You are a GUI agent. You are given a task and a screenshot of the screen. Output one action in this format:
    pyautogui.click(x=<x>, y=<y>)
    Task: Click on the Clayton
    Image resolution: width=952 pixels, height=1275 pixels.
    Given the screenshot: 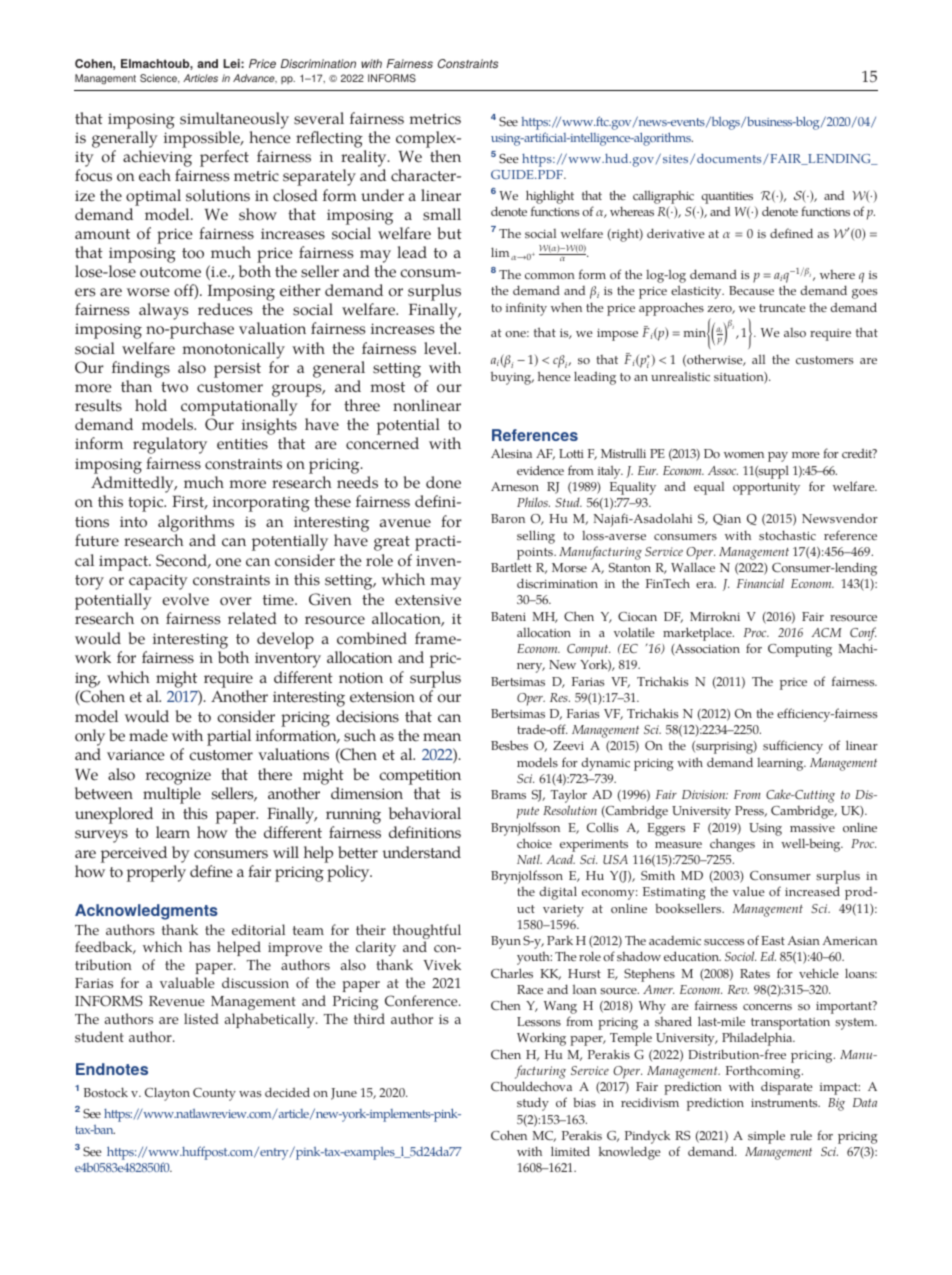 What is the action you would take?
    pyautogui.click(x=167, y=1094)
